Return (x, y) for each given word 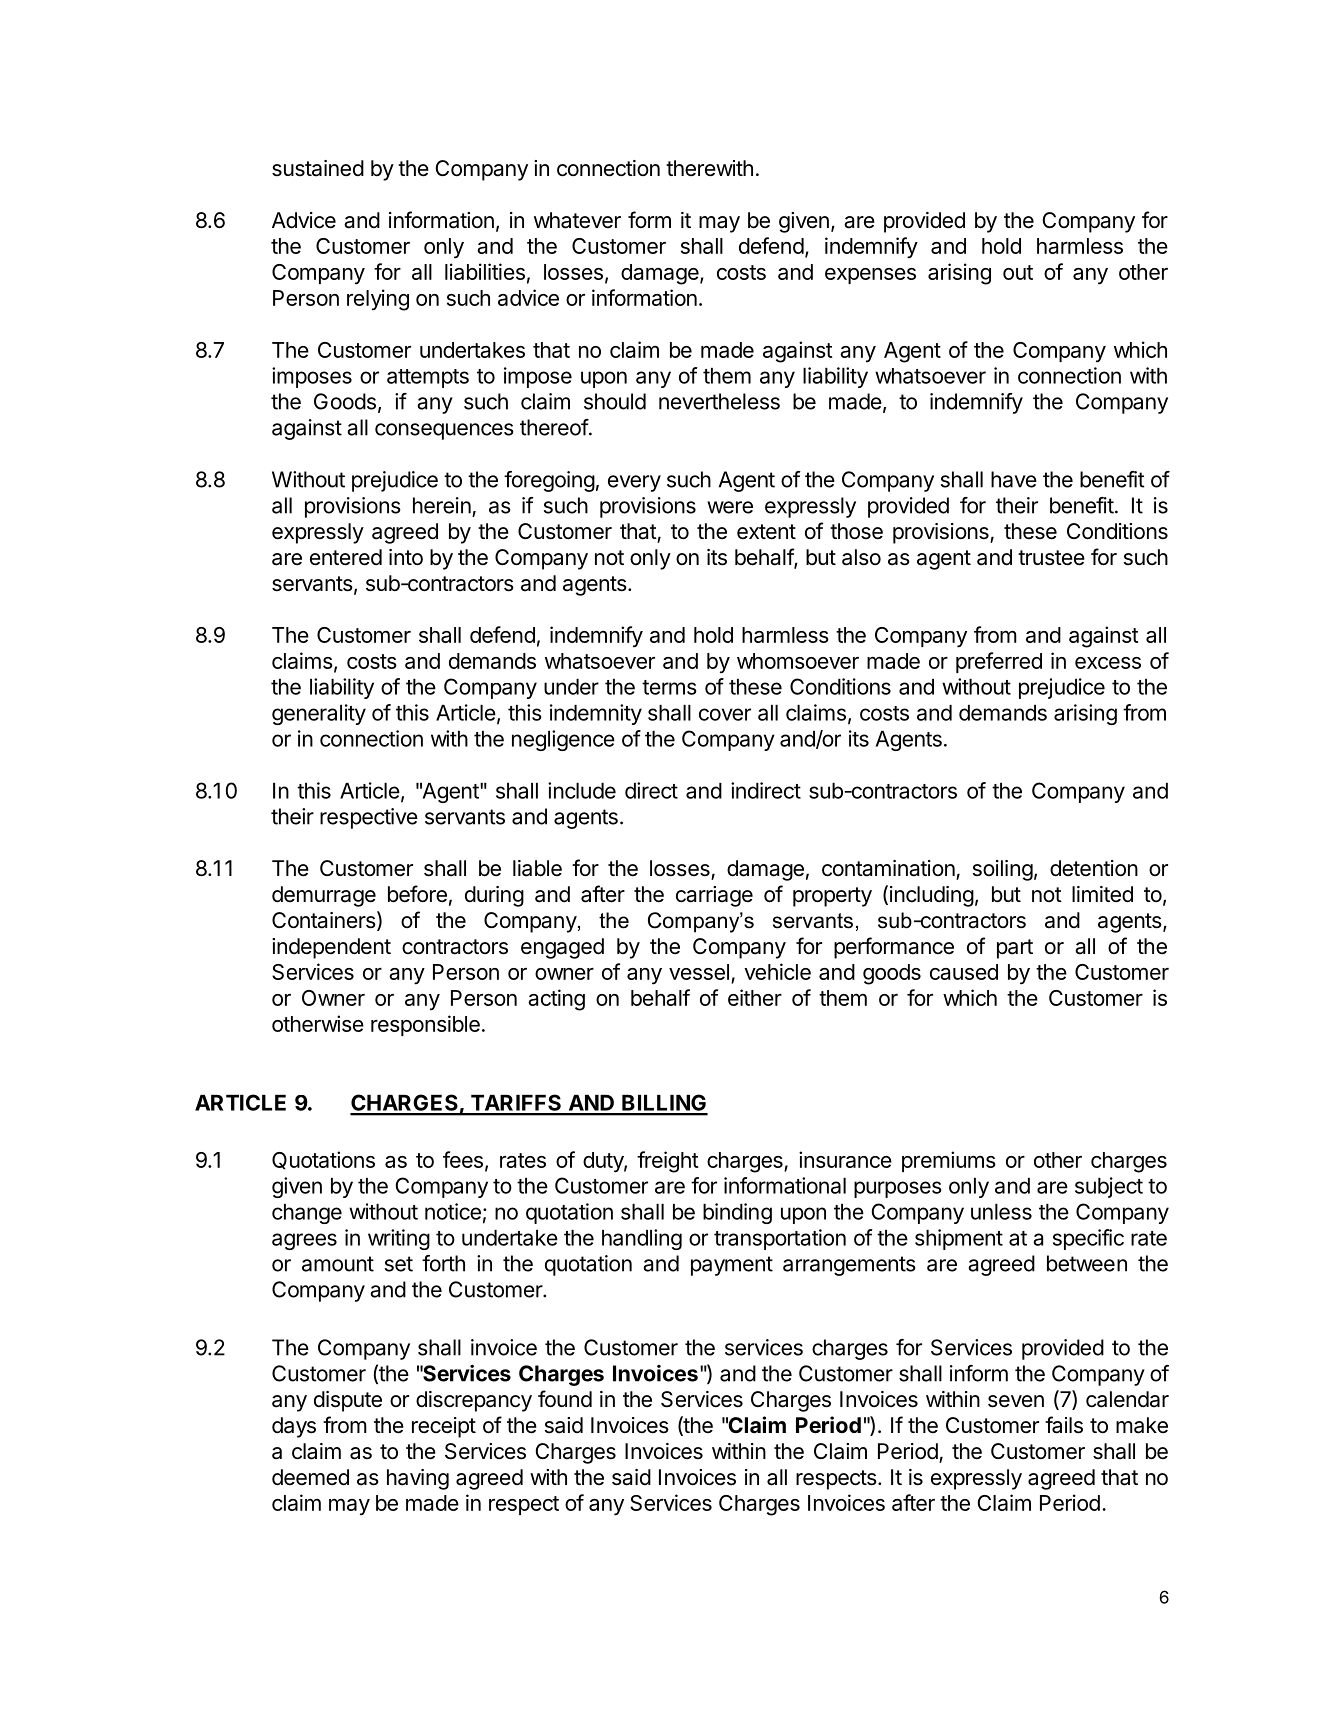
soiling (1003, 870)
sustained (318, 168)
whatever (577, 220)
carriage (714, 896)
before (417, 894)
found (565, 1399)
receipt (444, 1427)
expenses (870, 276)
